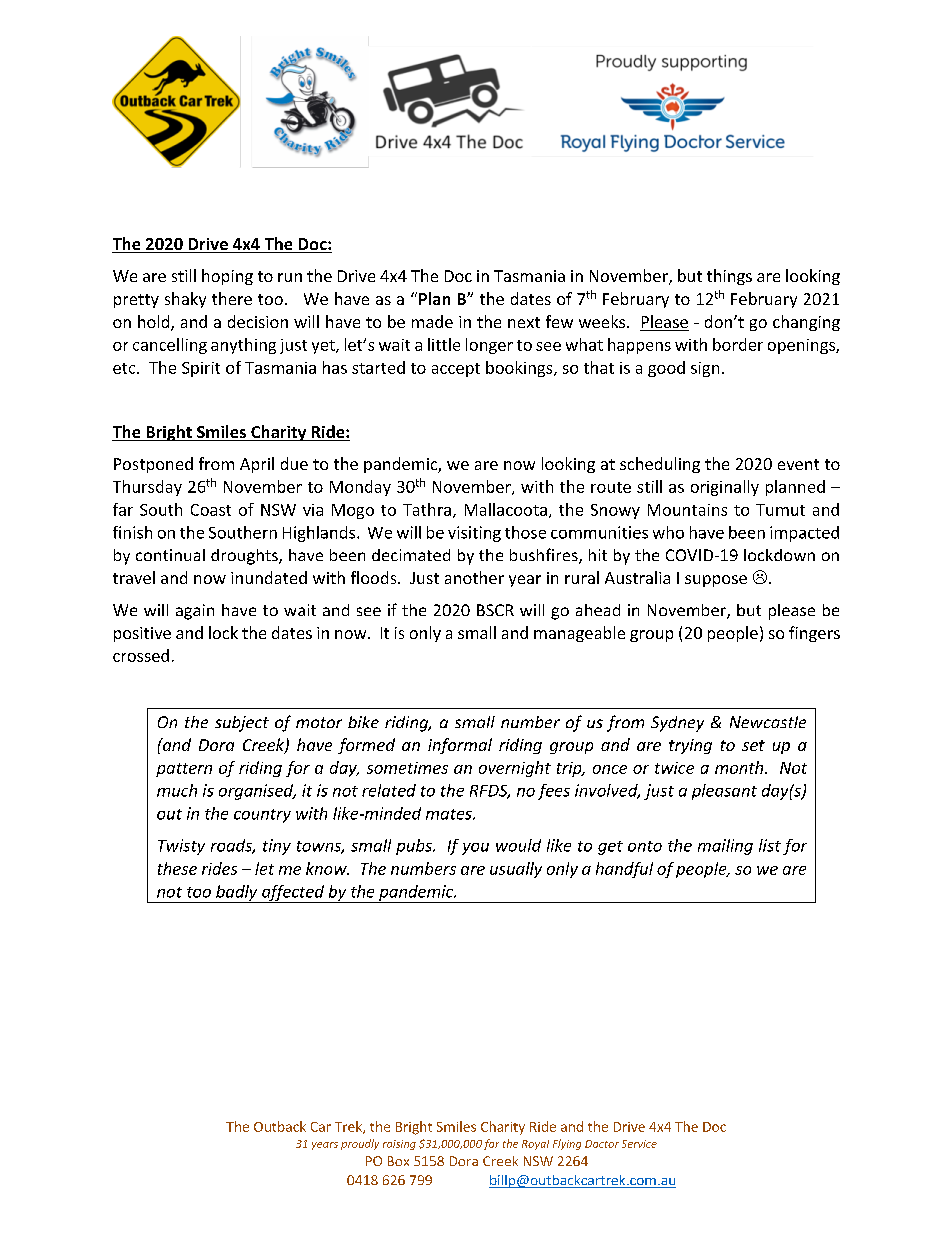 The width and height of the screenshot is (952, 1233). I want to click on mates, so click(450, 814).
